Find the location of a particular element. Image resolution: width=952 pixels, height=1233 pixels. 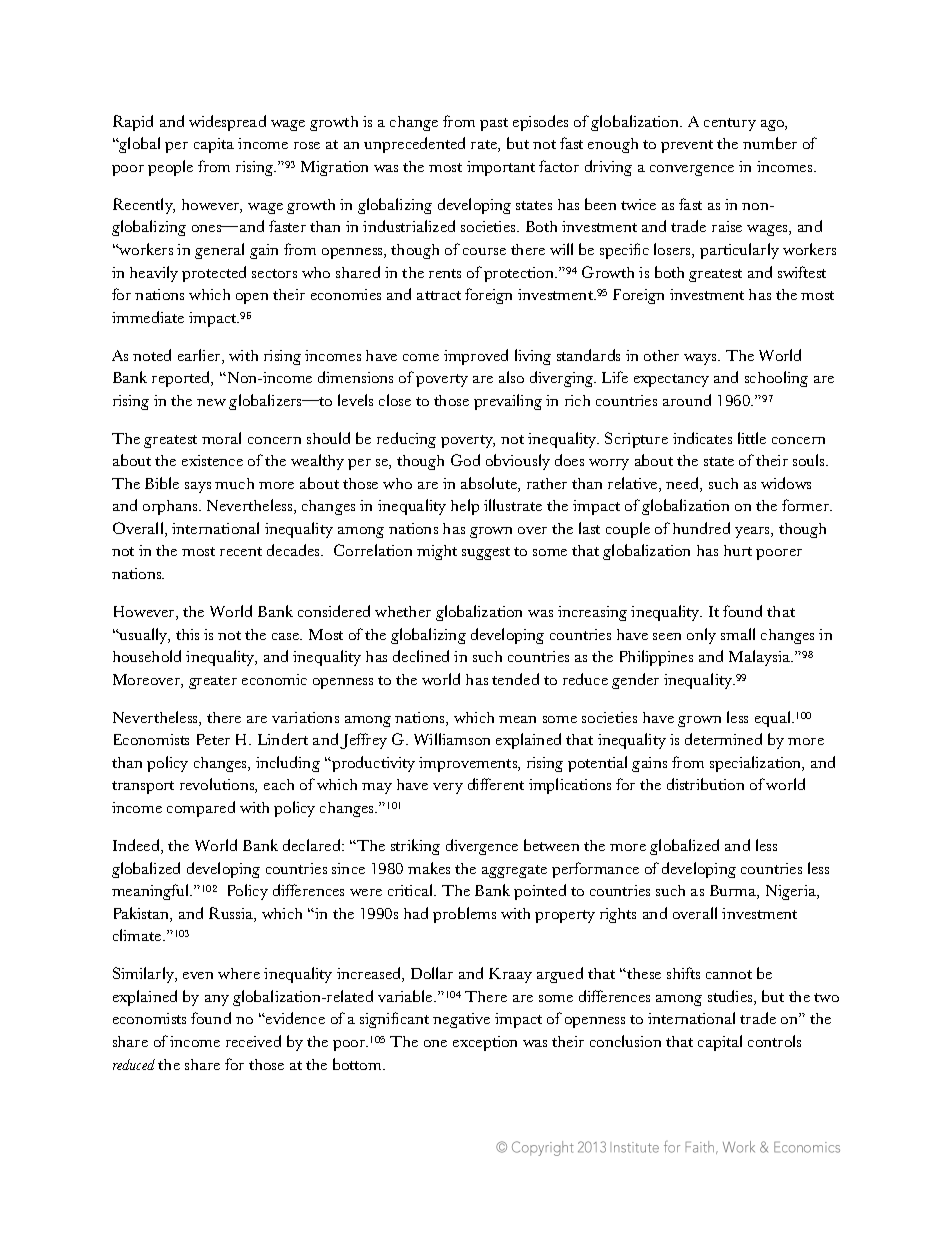

this is located at coordinates (187, 634).
